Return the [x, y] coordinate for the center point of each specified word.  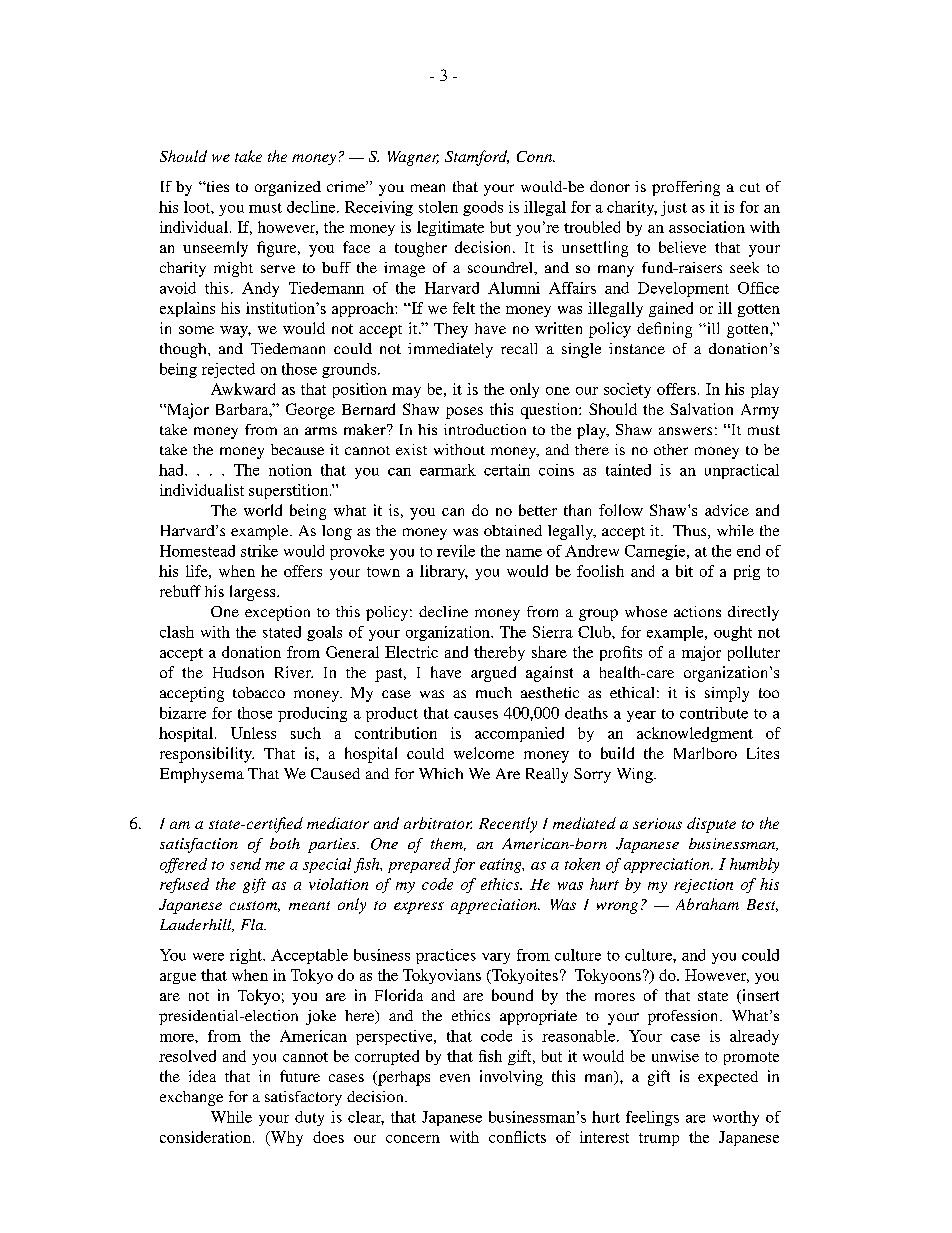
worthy [736, 1118]
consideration [207, 1137]
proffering [686, 188]
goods [483, 208]
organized [288, 188]
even [455, 1078]
